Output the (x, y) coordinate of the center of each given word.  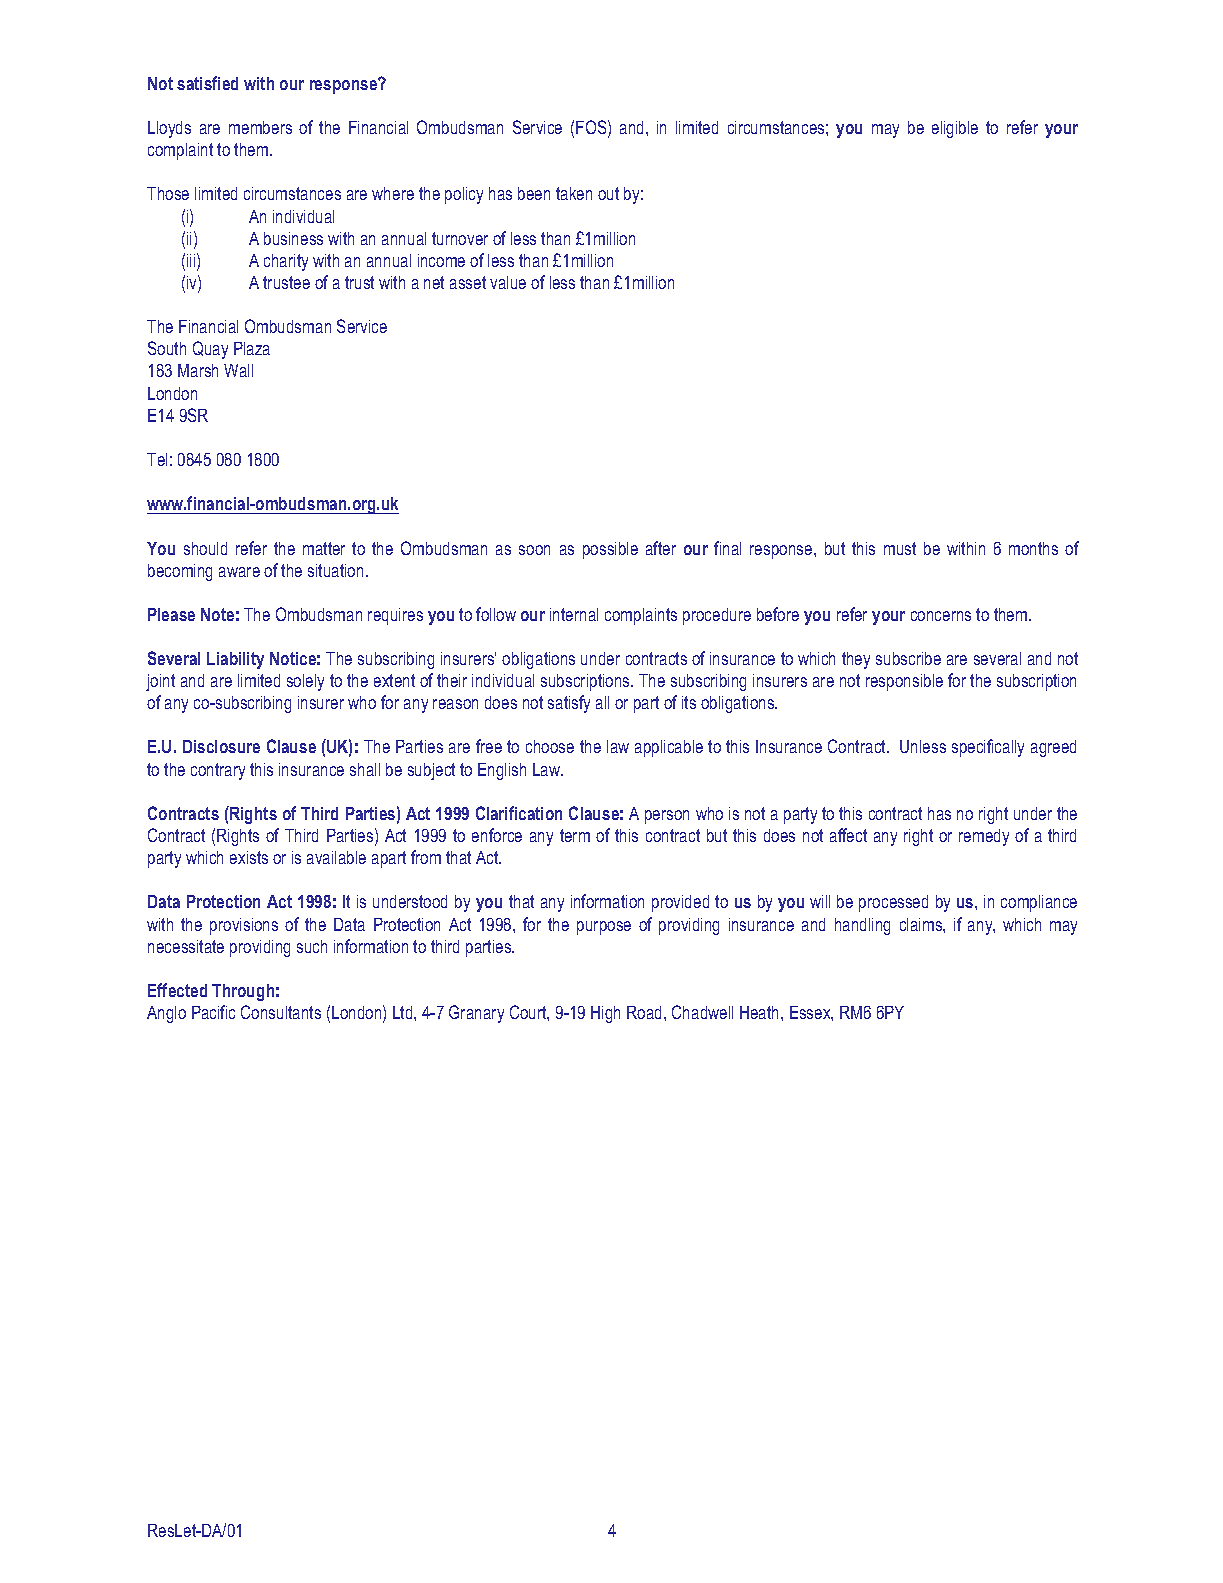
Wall (238, 370)
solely (305, 682)
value (508, 282)
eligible (955, 129)
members (260, 127)
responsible (904, 682)
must (900, 548)
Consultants (281, 1012)
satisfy (569, 704)
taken (574, 193)
